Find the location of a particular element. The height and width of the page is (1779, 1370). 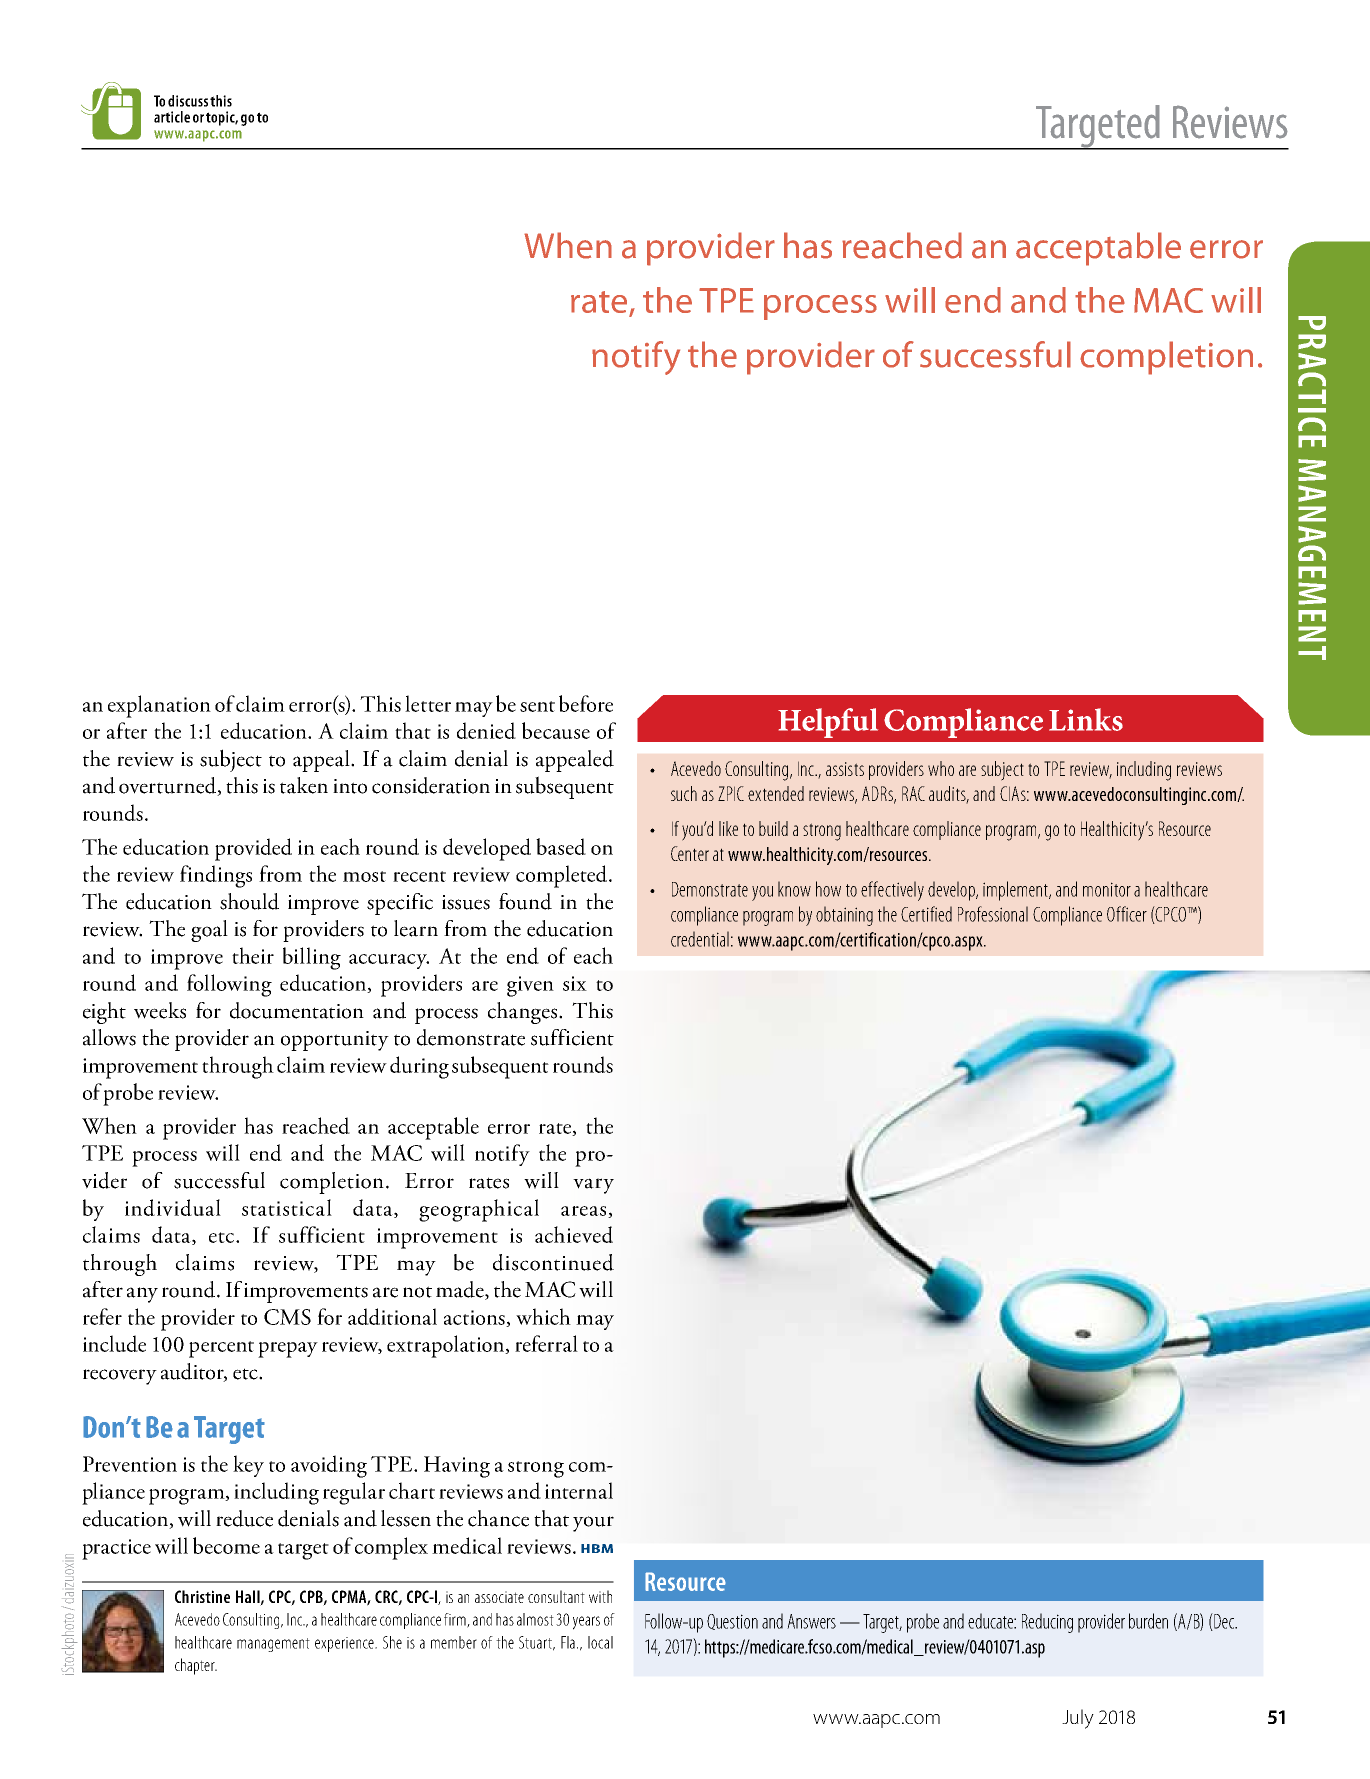

monitor is located at coordinates (1107, 889).
